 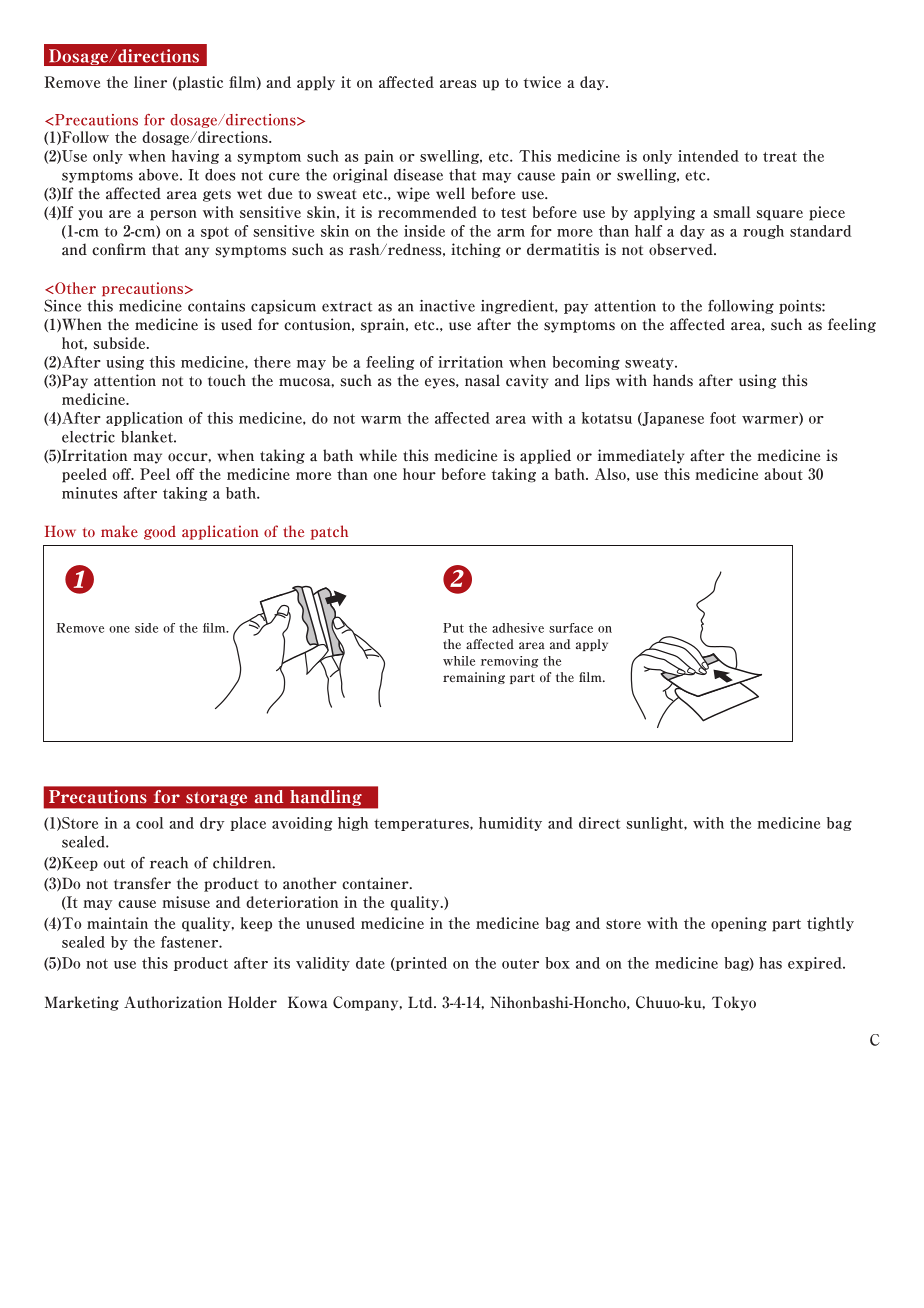 I want to click on intended, so click(x=708, y=156).
